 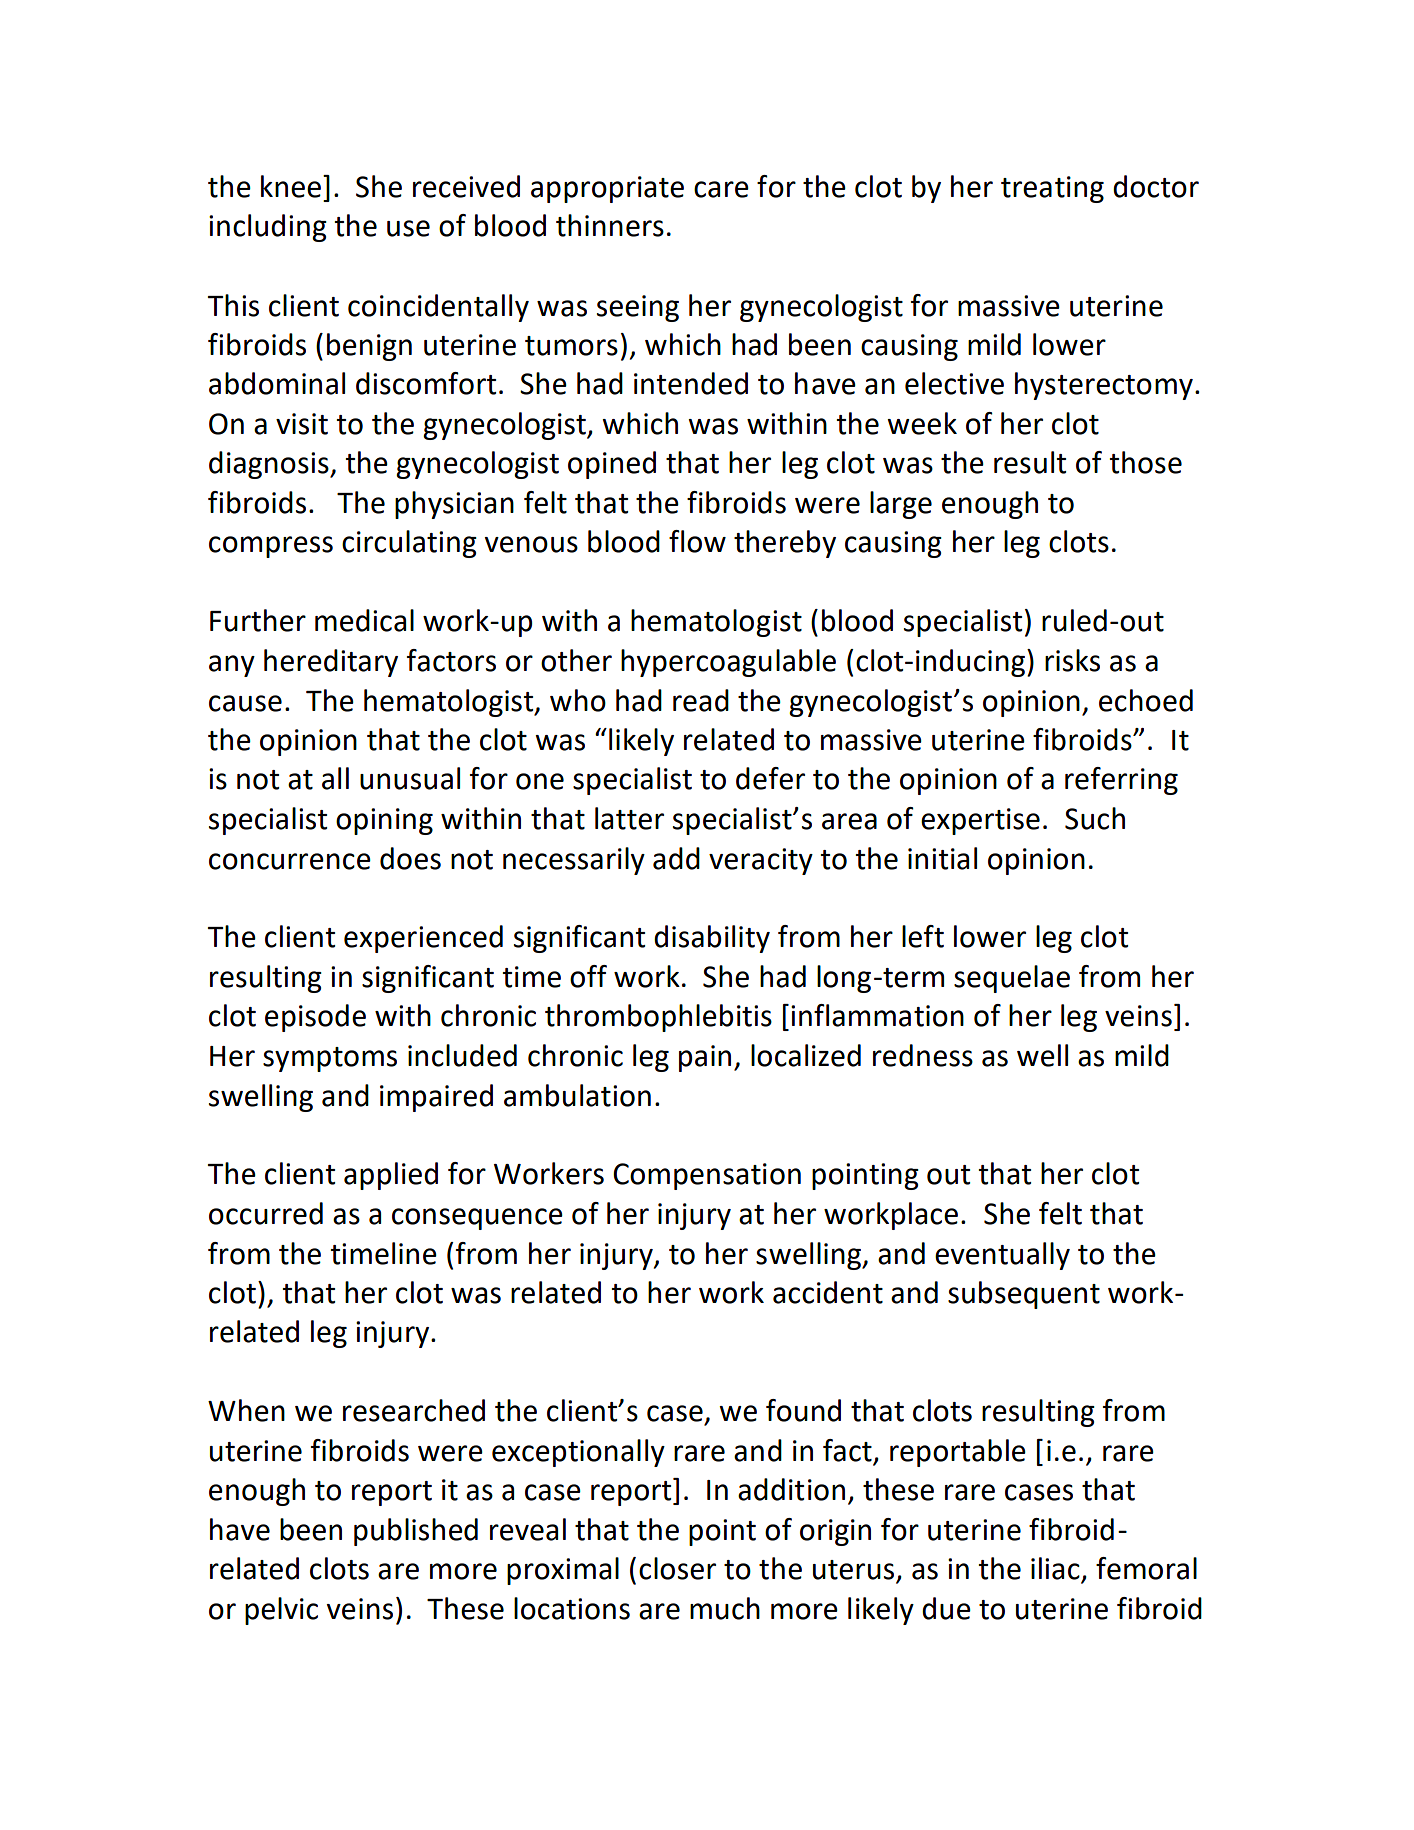 I want to click on Compensation, so click(x=707, y=1176).
